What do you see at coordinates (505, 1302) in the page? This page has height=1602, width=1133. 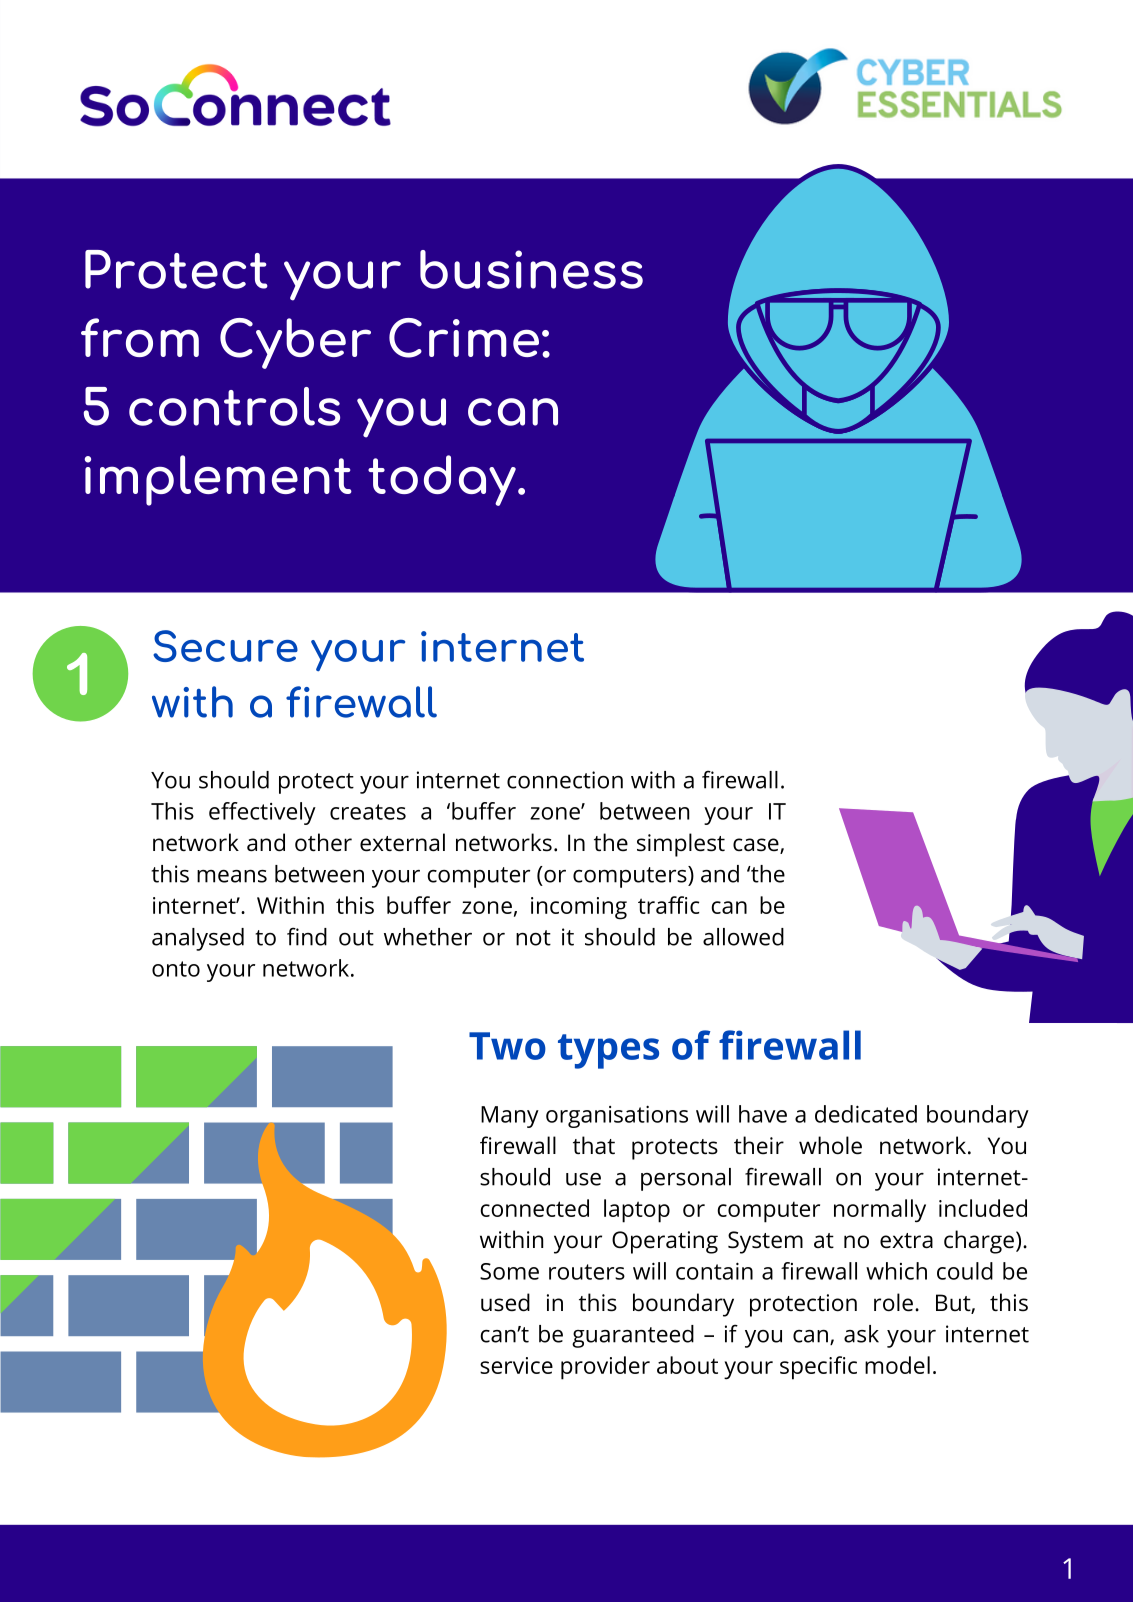 I see `used` at bounding box center [505, 1302].
